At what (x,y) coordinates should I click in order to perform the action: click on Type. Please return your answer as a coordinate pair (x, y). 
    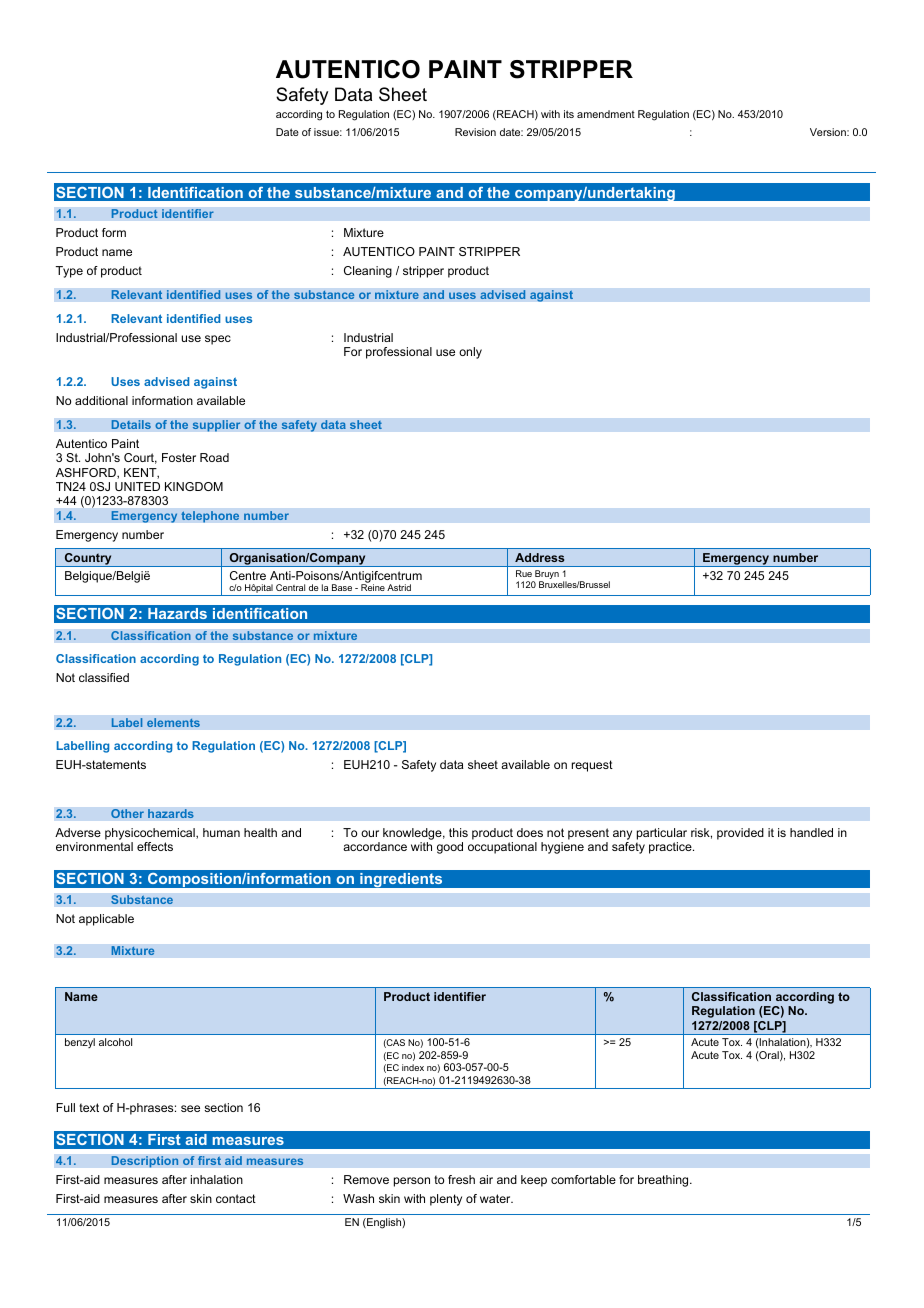
    Looking at the image, I should click on (69, 272).
